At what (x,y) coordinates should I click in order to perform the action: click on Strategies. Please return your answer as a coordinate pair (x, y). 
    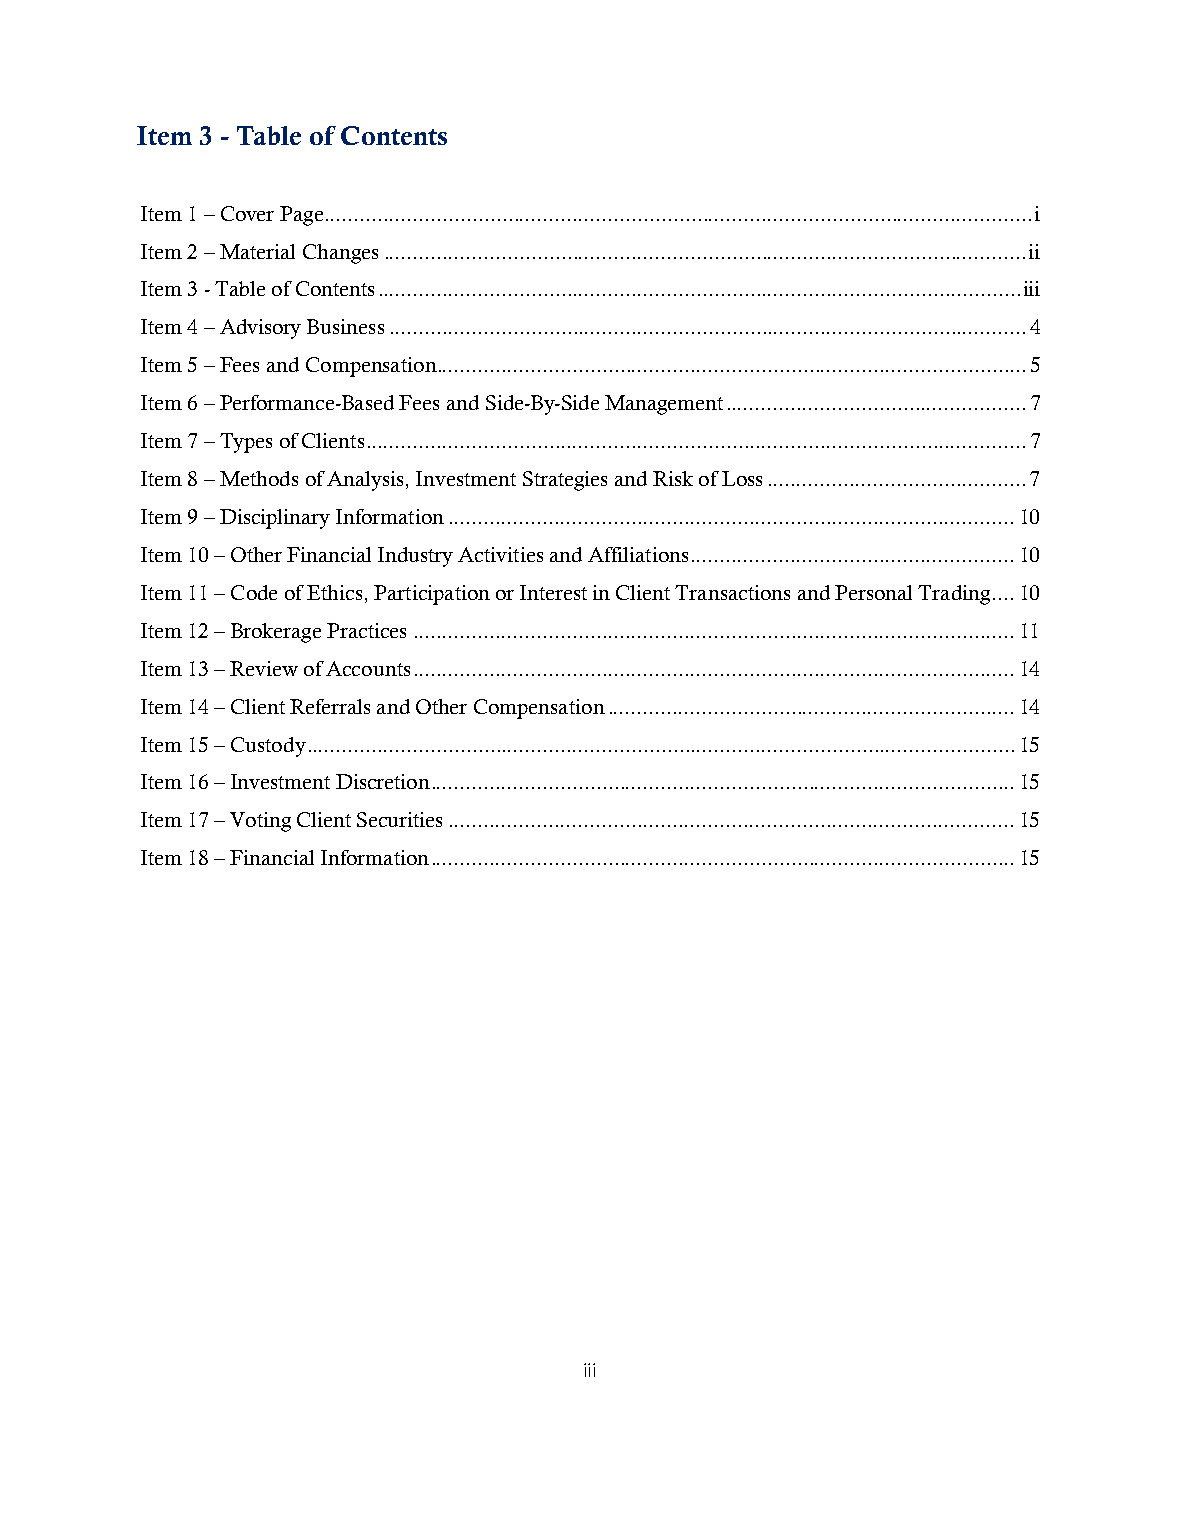
    Looking at the image, I should click on (565, 481).
